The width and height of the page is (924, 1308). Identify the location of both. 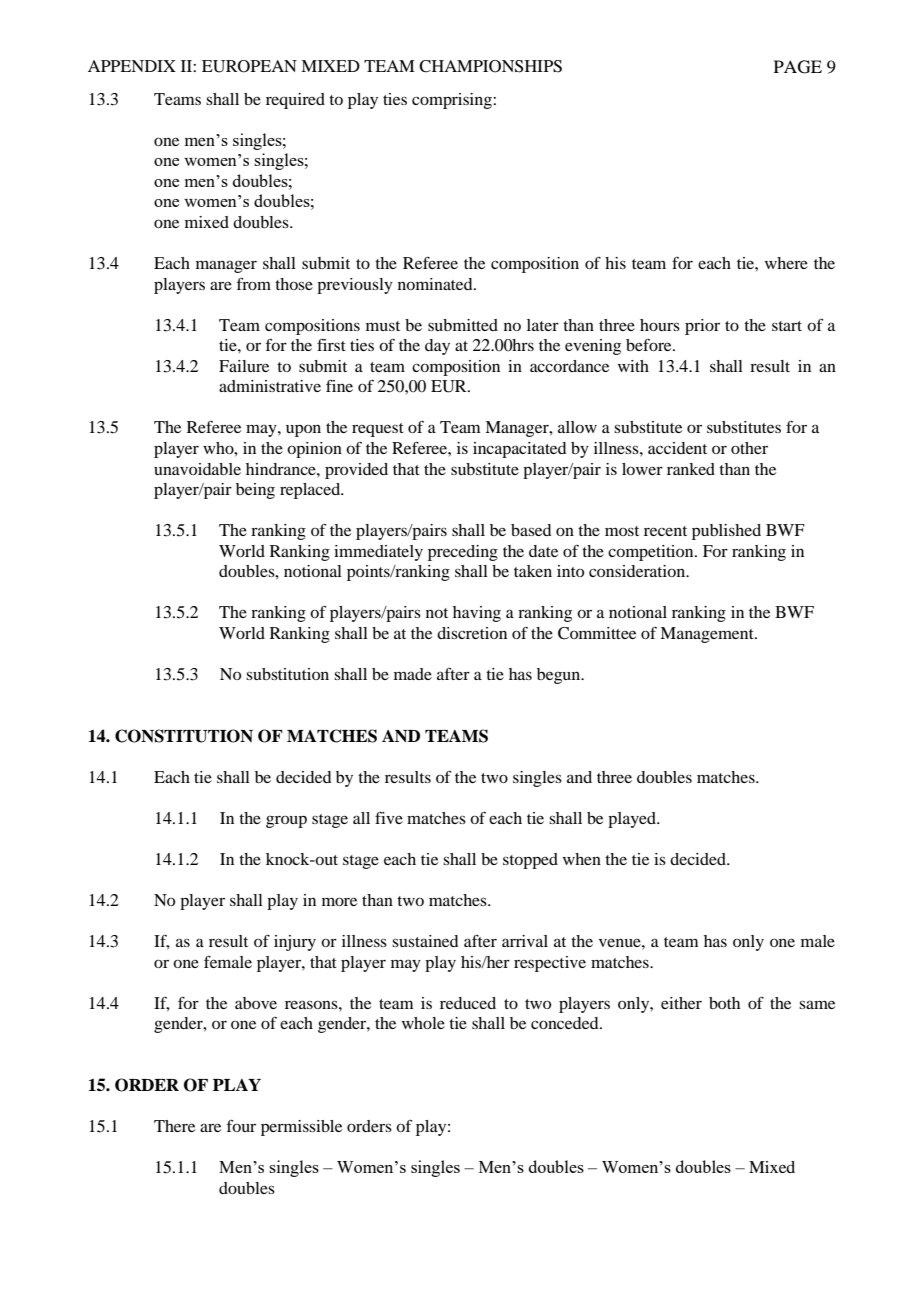
(724, 1003).
